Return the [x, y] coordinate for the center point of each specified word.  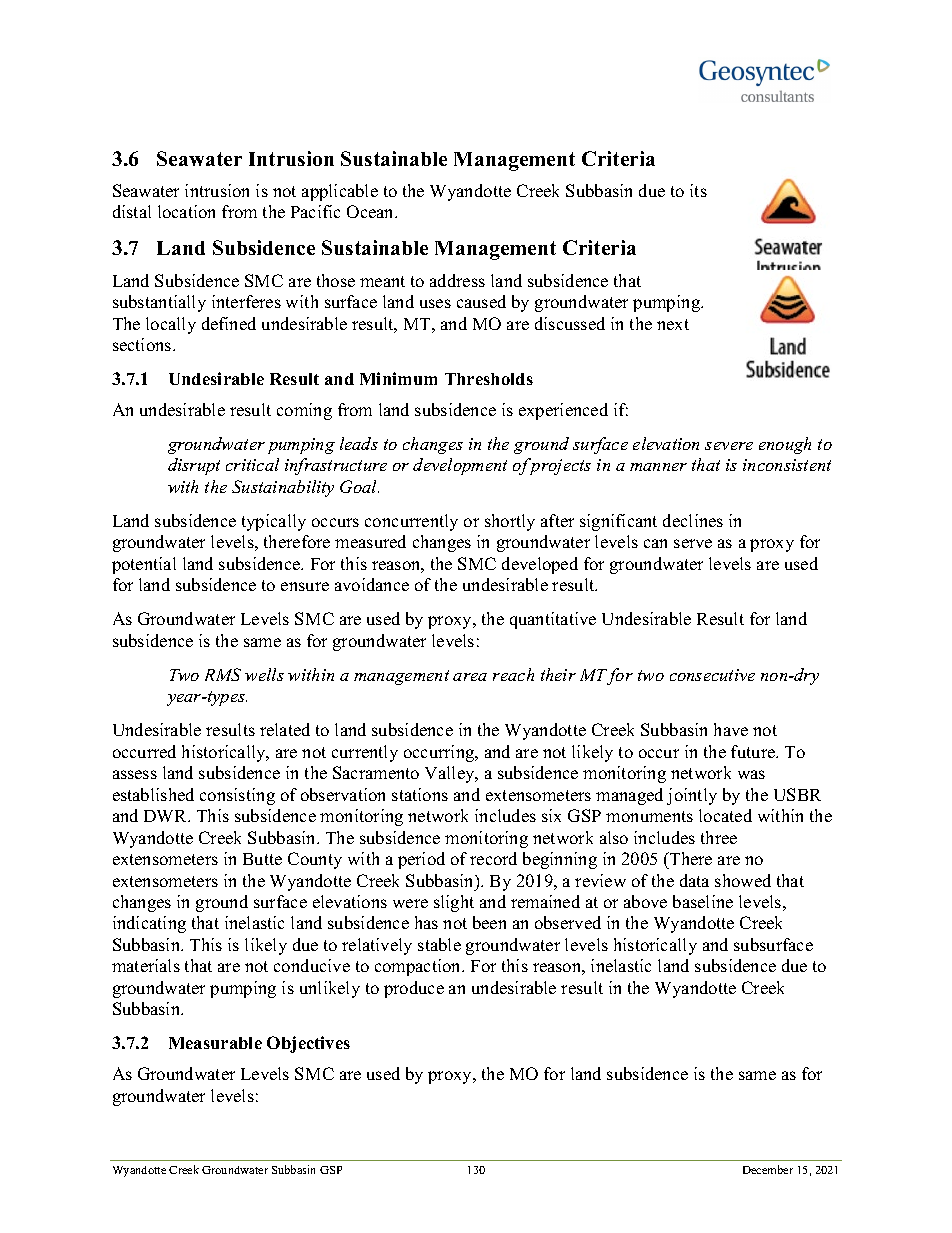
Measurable [215, 1043]
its [698, 190]
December [768, 1169]
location [186, 211]
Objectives [308, 1044]
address [457, 280]
